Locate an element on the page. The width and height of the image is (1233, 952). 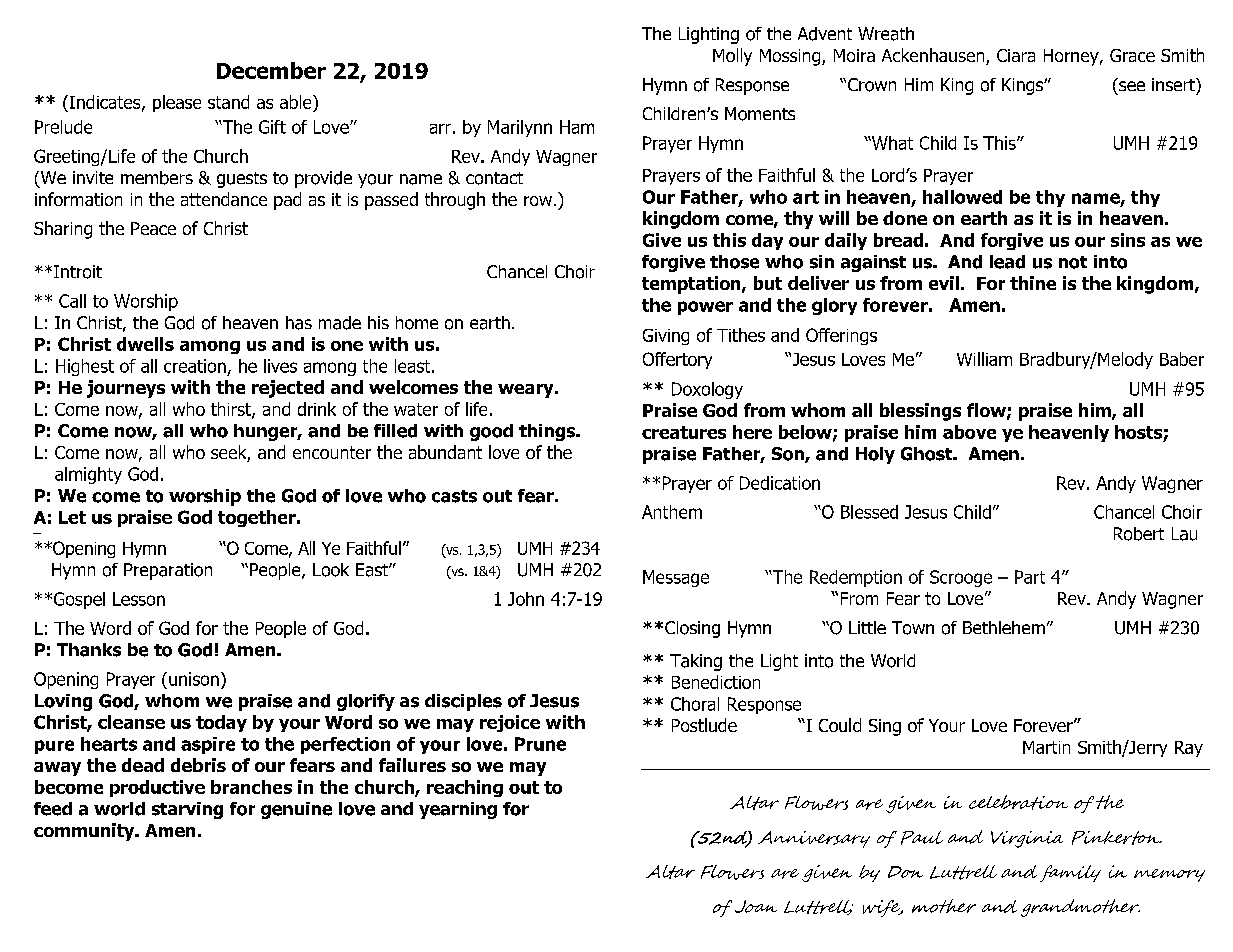
creatures is located at coordinates (684, 432).
